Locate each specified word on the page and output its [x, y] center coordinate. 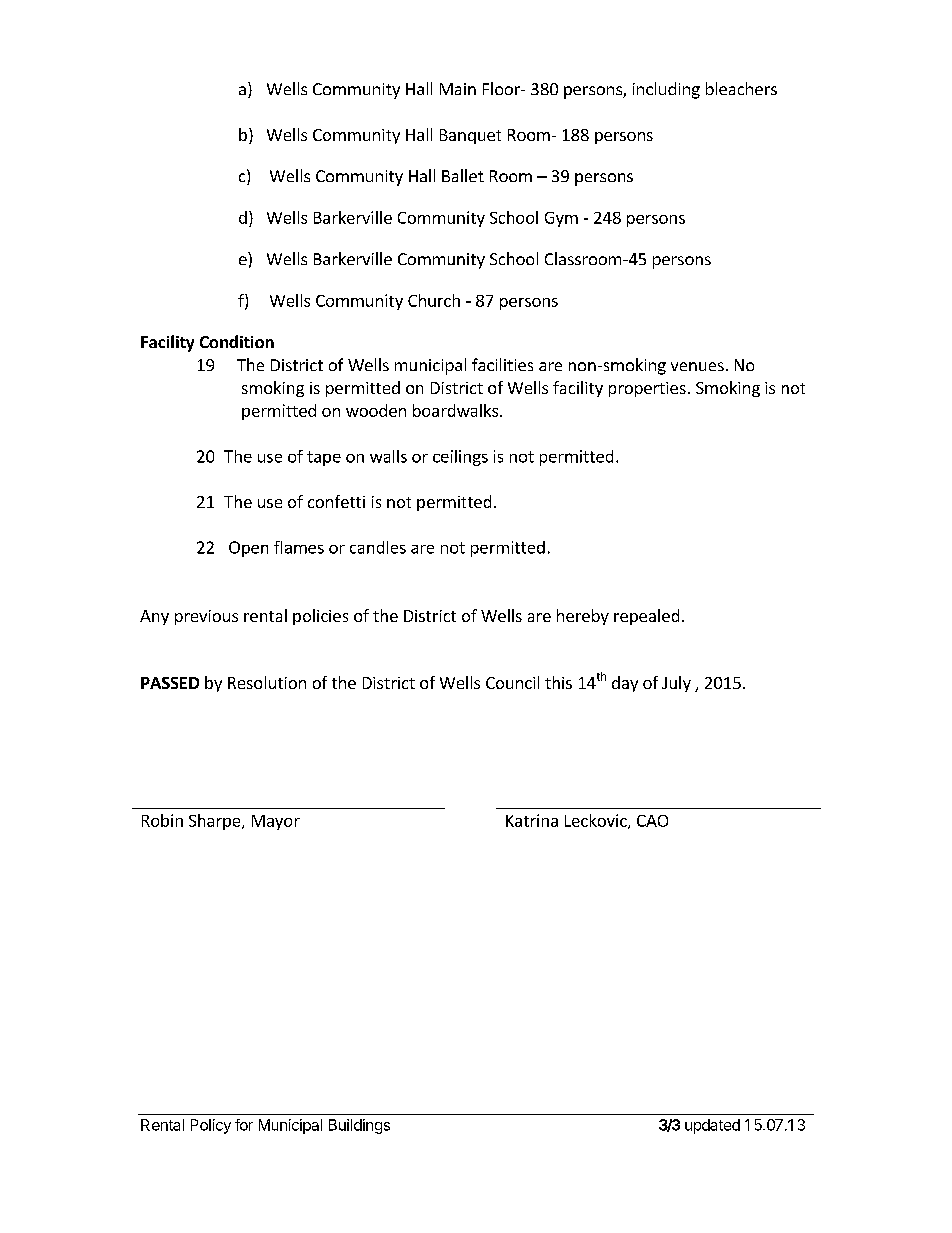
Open [248, 549]
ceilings [460, 458]
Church [434, 300]
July [676, 684]
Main [458, 89]
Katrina [532, 820]
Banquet [470, 136]
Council [512, 682]
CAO [652, 821]
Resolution [267, 682]
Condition [237, 341]
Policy [211, 1126]
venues [697, 366]
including [666, 90]
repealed [646, 617]
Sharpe [216, 822]
